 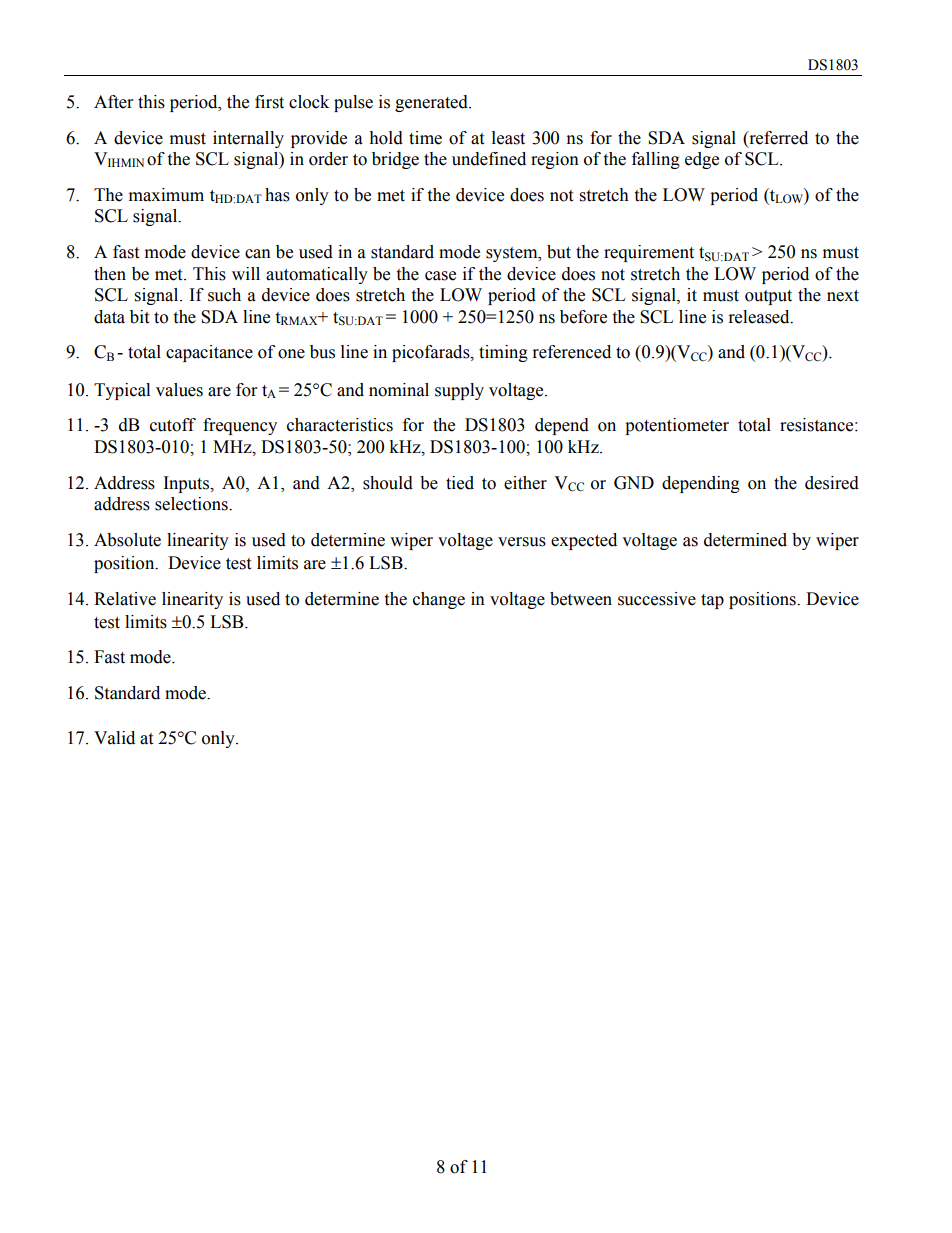 I want to click on supply, so click(x=459, y=391).
